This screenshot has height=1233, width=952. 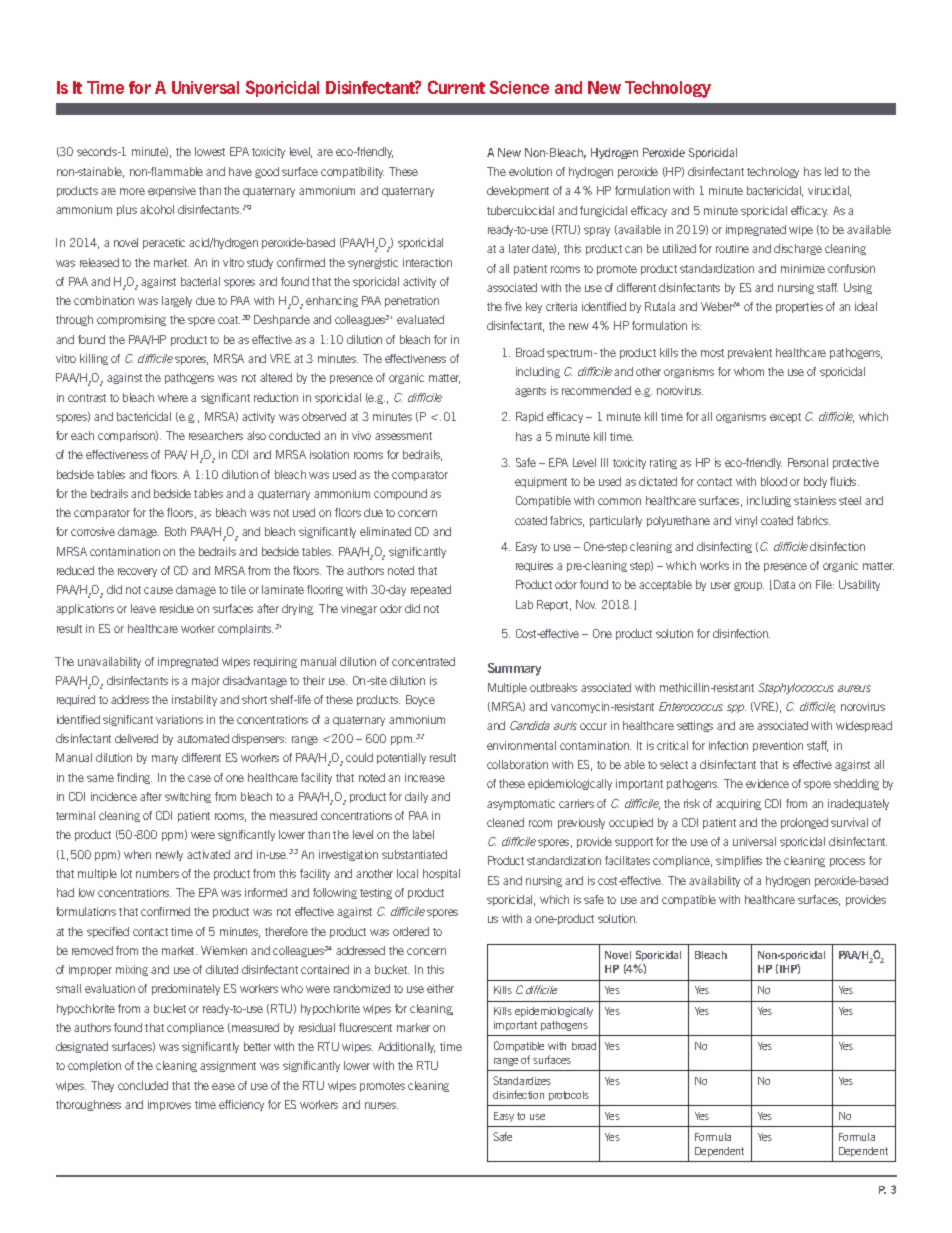 I want to click on Additionally, so click(x=406, y=1047).
